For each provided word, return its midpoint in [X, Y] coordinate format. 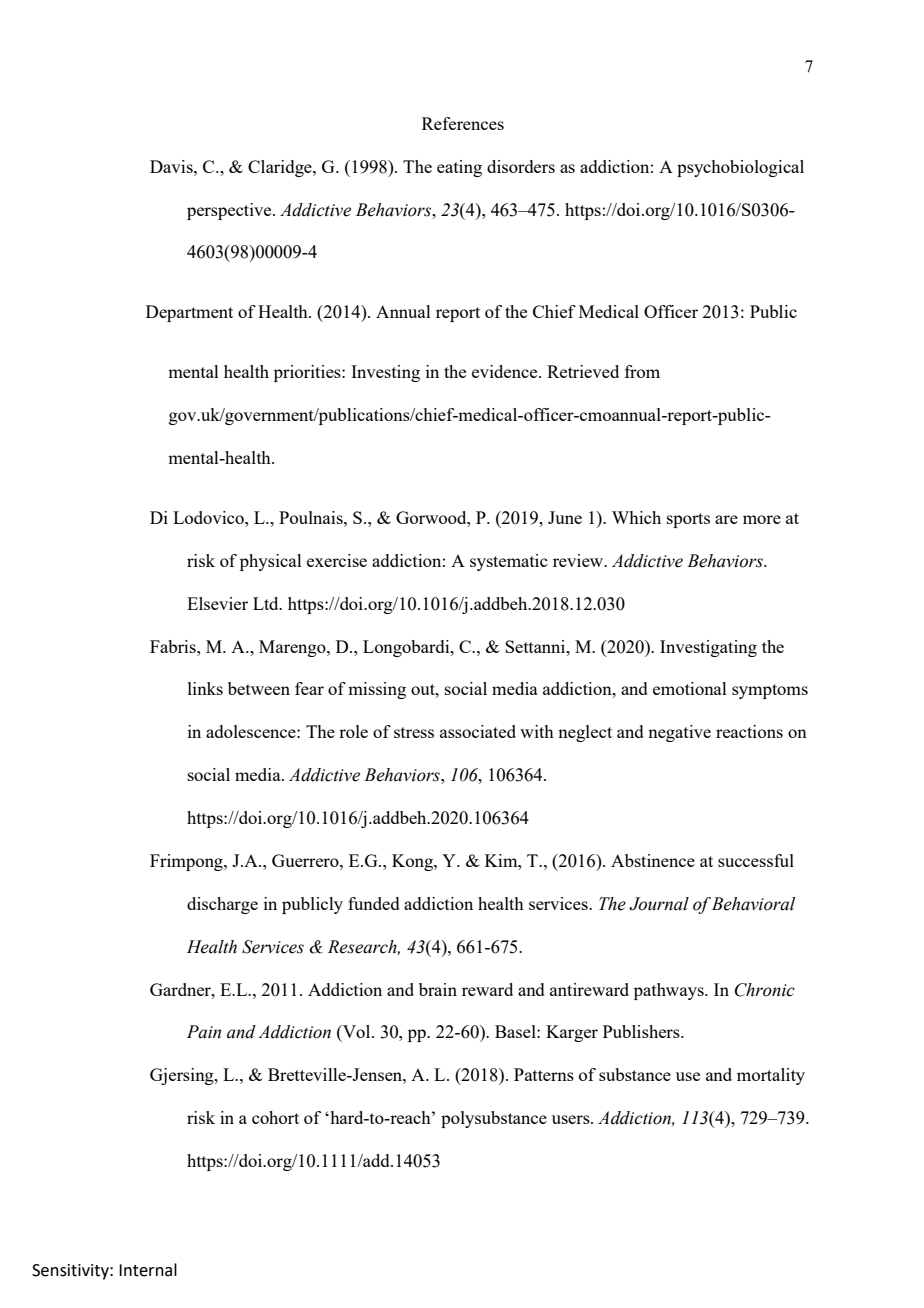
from [642, 371]
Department [189, 313]
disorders [521, 166]
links [205, 688]
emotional [690, 688]
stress [414, 732]
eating [459, 168]
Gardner [181, 989]
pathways [670, 991]
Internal [148, 1270]
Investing [385, 373]
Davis [172, 166]
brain [438, 989]
